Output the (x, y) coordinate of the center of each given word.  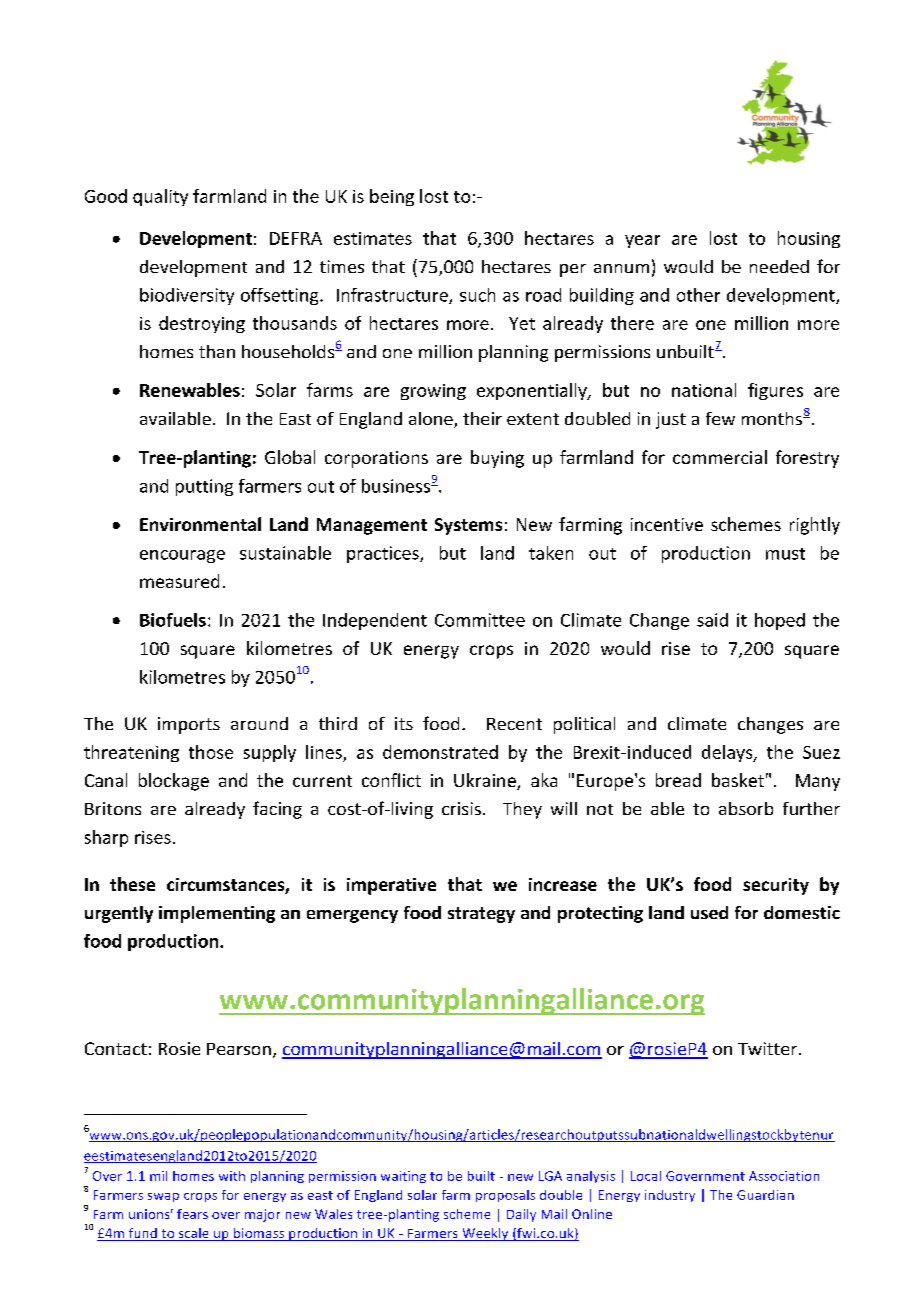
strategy (481, 915)
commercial (720, 457)
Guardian (765, 1195)
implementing (217, 914)
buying (497, 459)
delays (728, 753)
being (392, 197)
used (709, 912)
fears (192, 1214)
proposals (505, 1196)
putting (204, 487)
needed (779, 266)
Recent (514, 724)
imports (189, 725)
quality (160, 197)
